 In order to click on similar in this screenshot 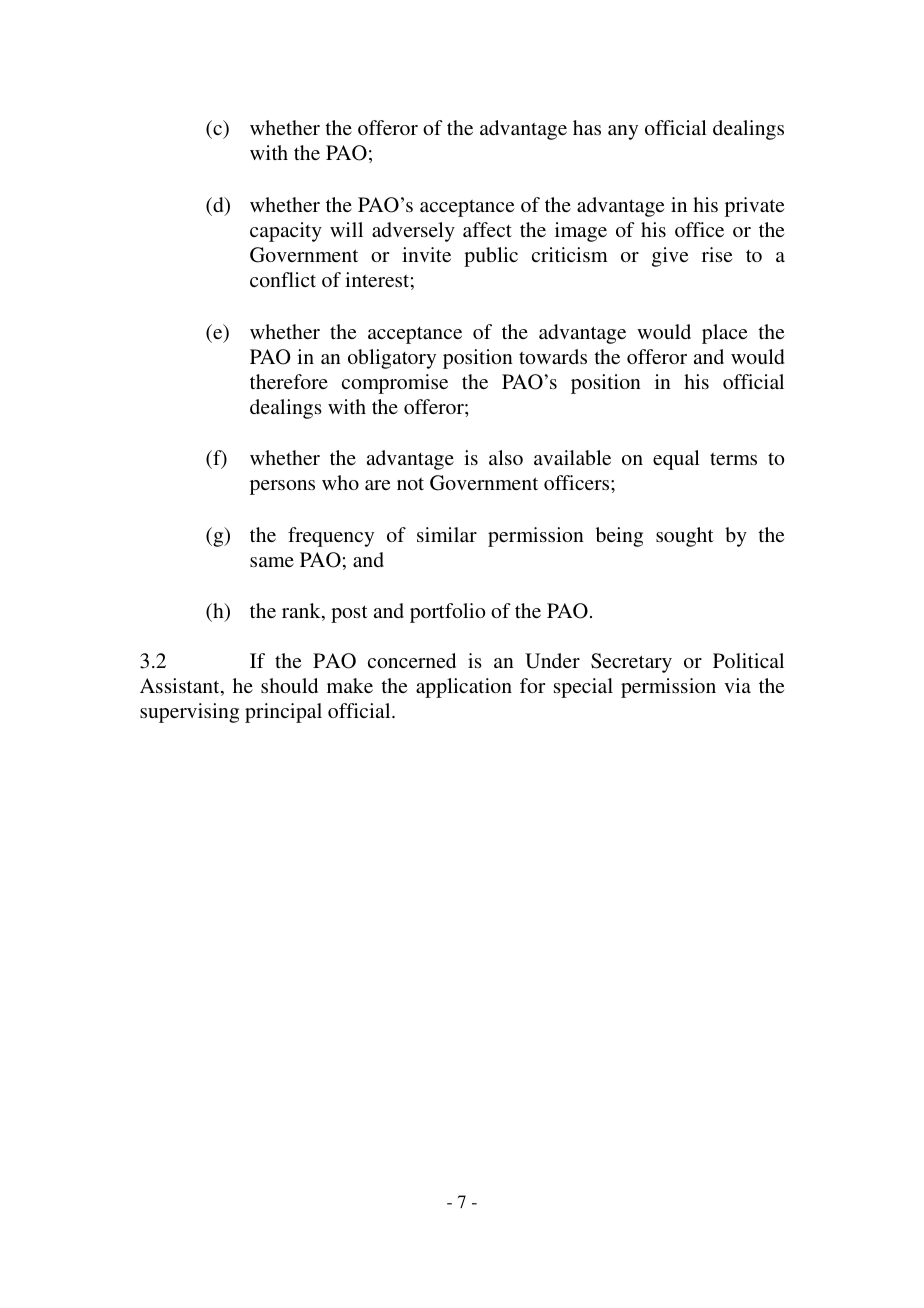, I will do `click(447, 534)`.
